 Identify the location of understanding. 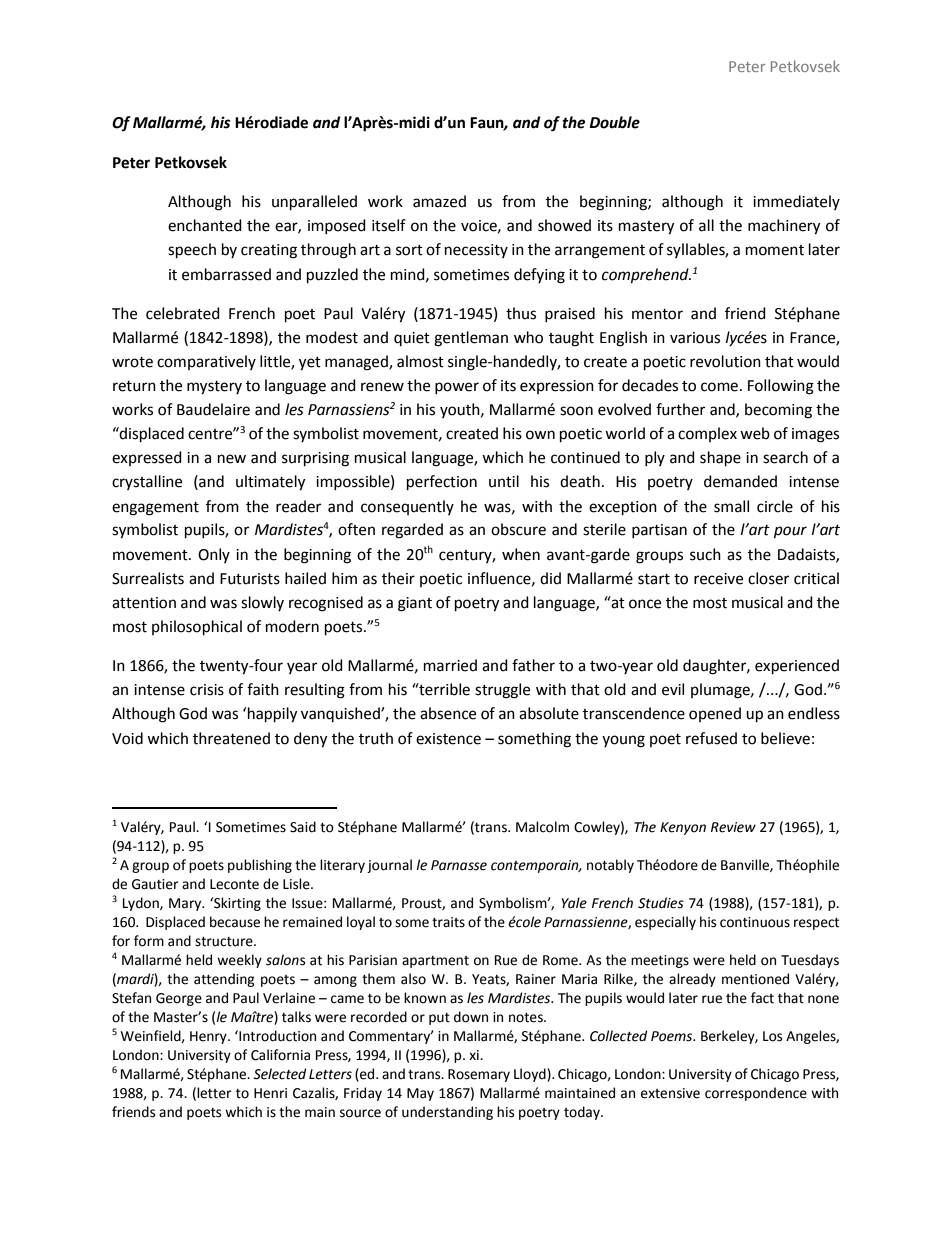
(447, 1113).
